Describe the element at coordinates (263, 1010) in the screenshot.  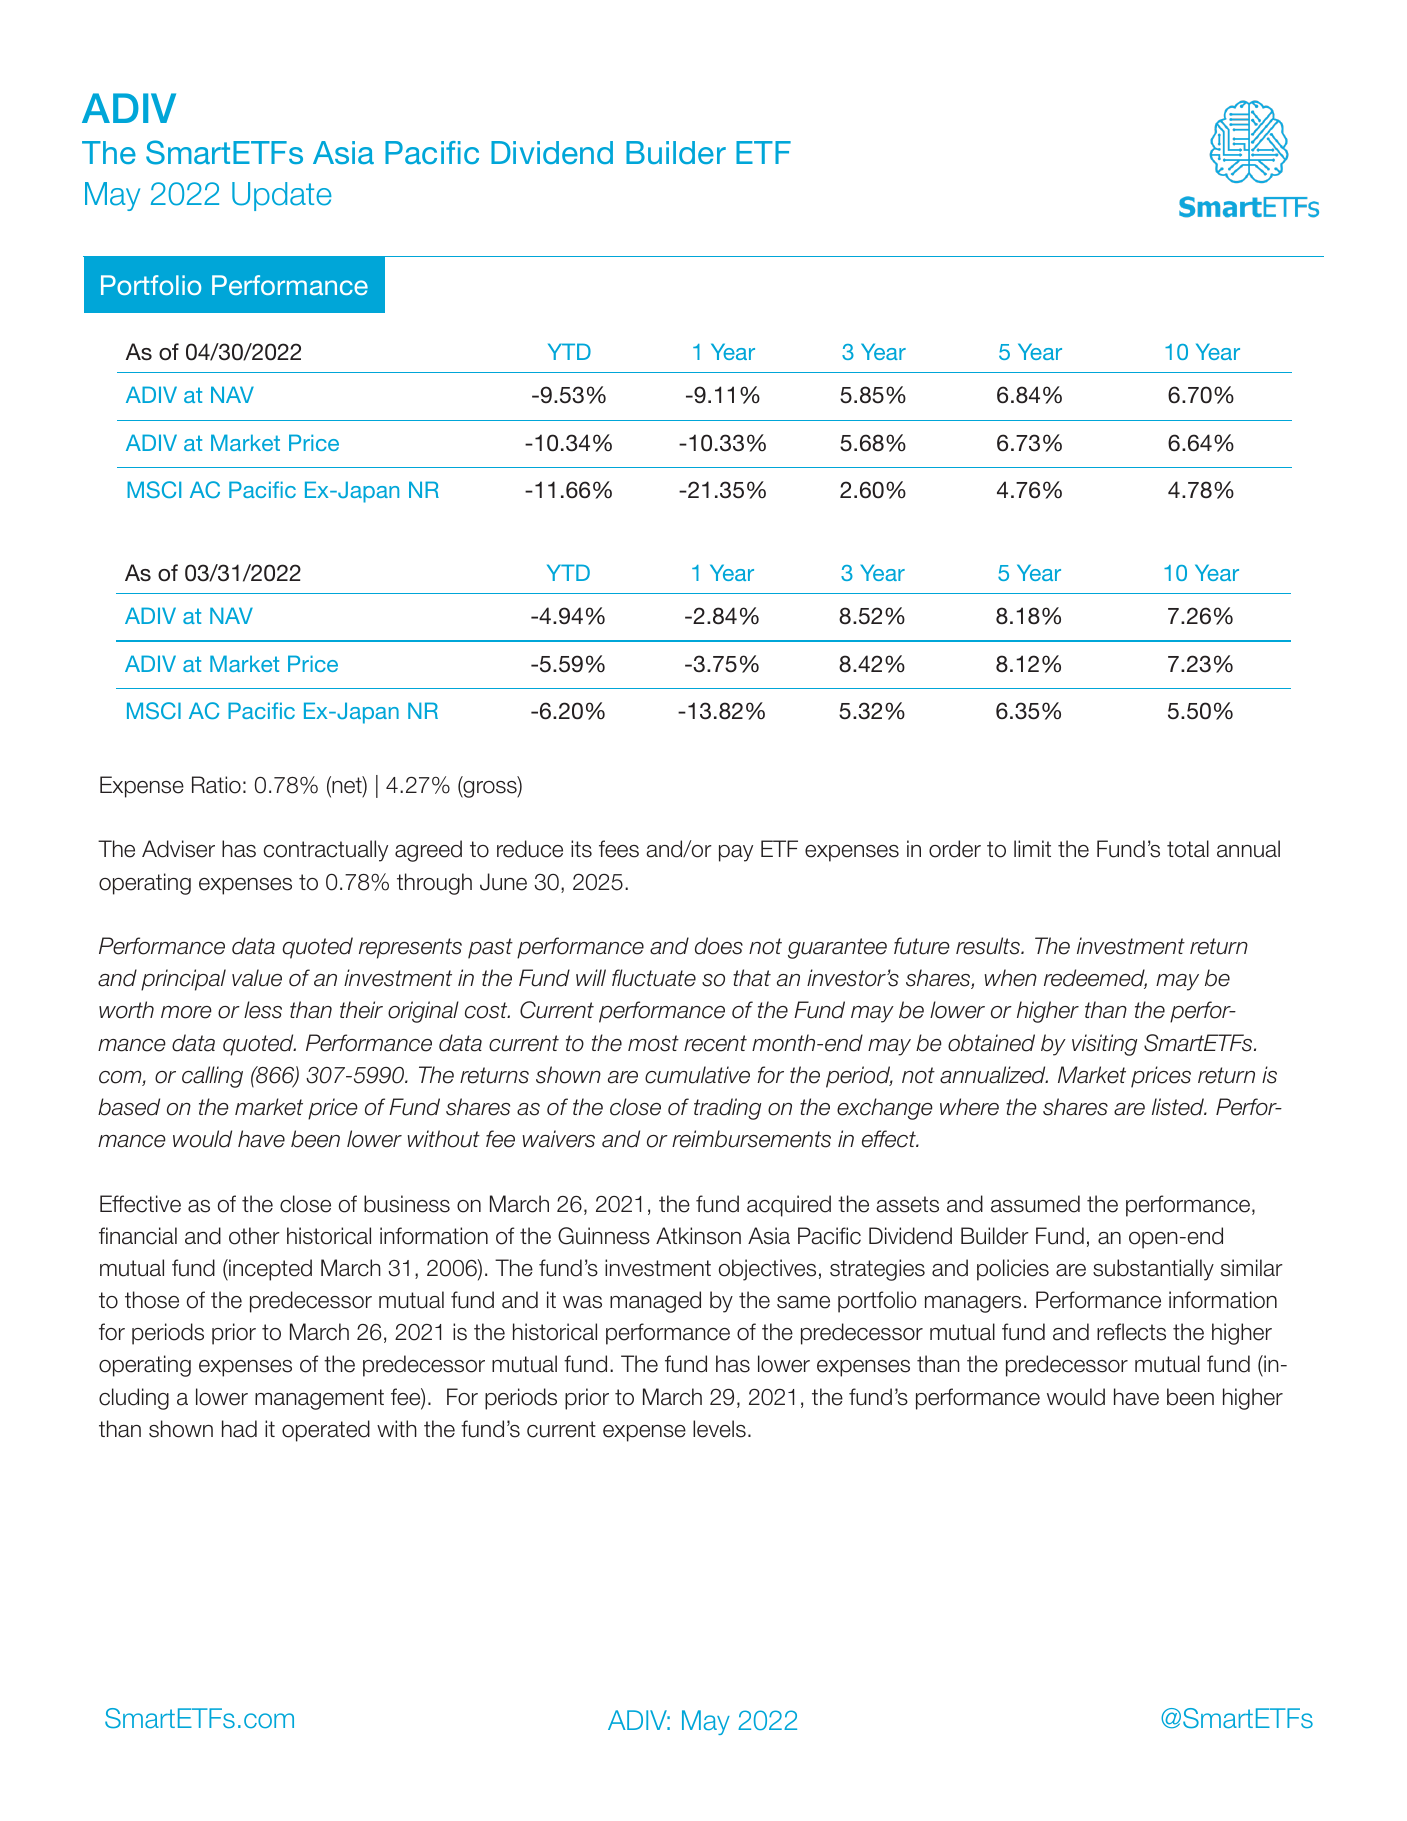
I see `less` at that location.
